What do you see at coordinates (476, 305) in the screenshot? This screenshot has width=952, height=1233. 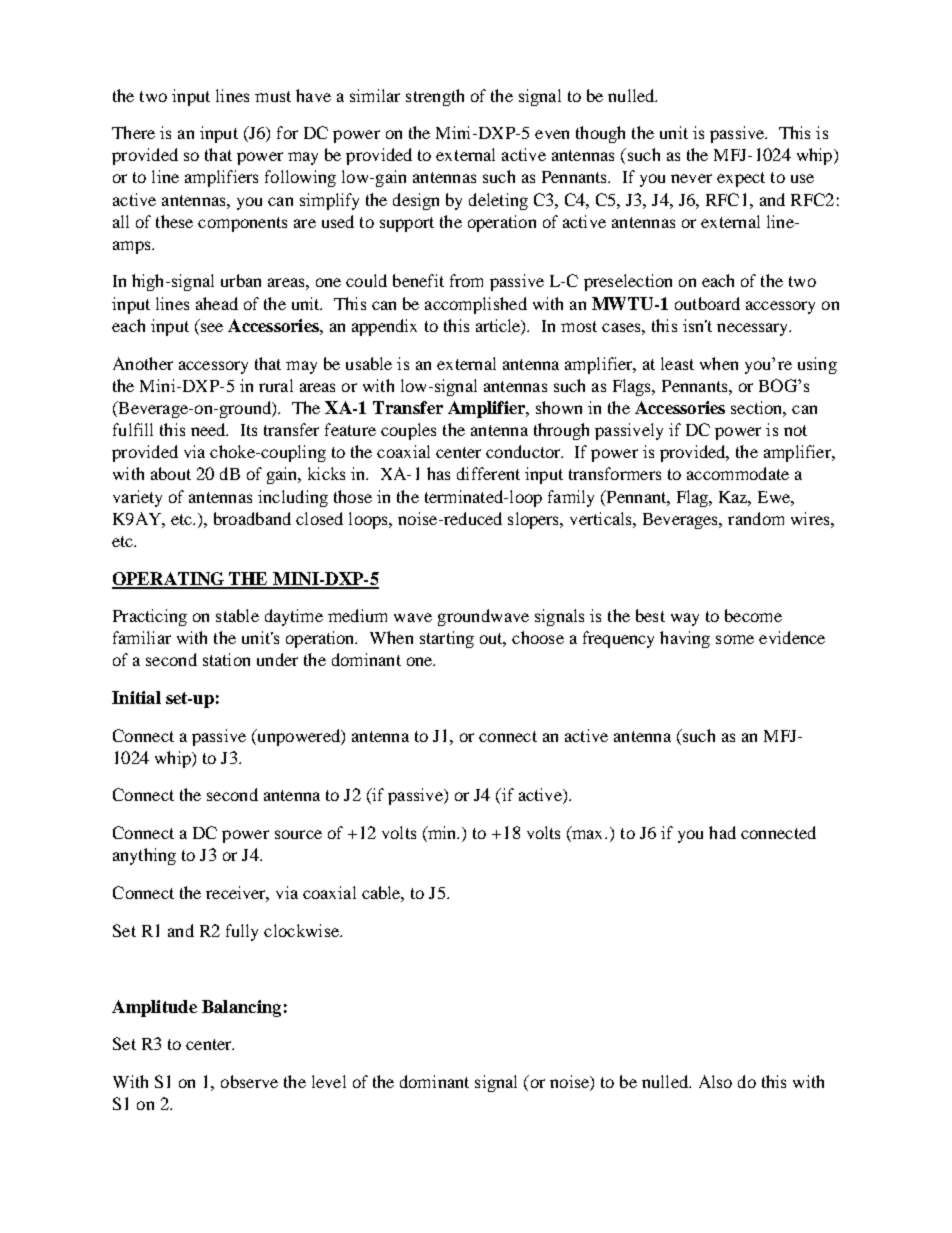 I see `accomplished` at bounding box center [476, 305].
